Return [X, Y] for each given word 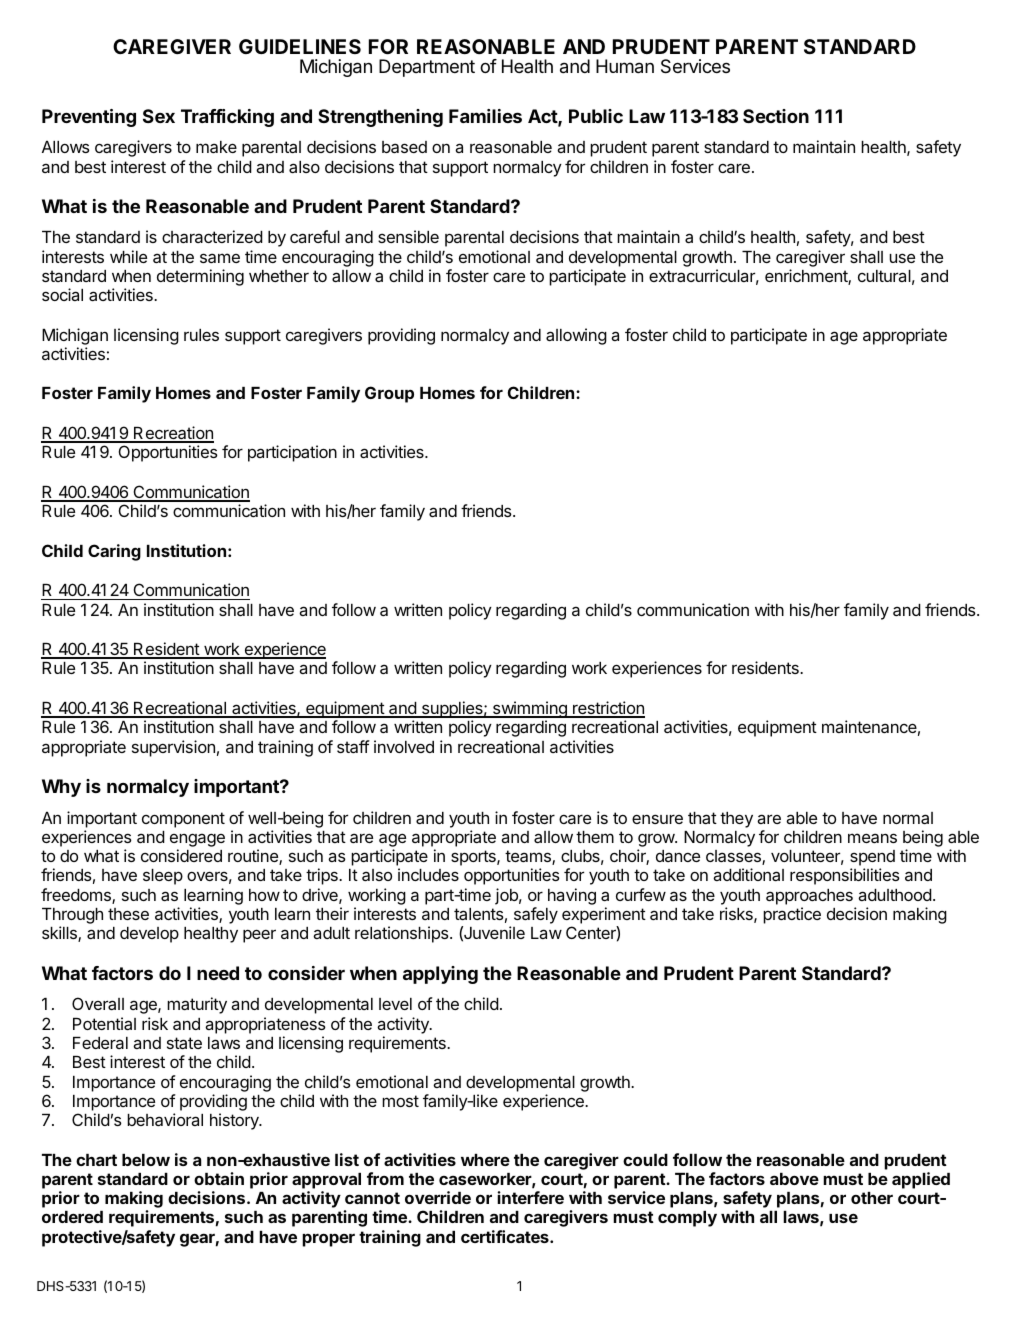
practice [792, 915]
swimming [530, 711]
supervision [173, 748]
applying [440, 975]
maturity [197, 1005]
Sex [159, 116]
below [146, 1160]
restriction [608, 709]
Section [776, 116]
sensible [408, 236]
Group [389, 394]
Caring [114, 552]
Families [485, 116]
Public [596, 116]
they [736, 820]
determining [200, 277]
